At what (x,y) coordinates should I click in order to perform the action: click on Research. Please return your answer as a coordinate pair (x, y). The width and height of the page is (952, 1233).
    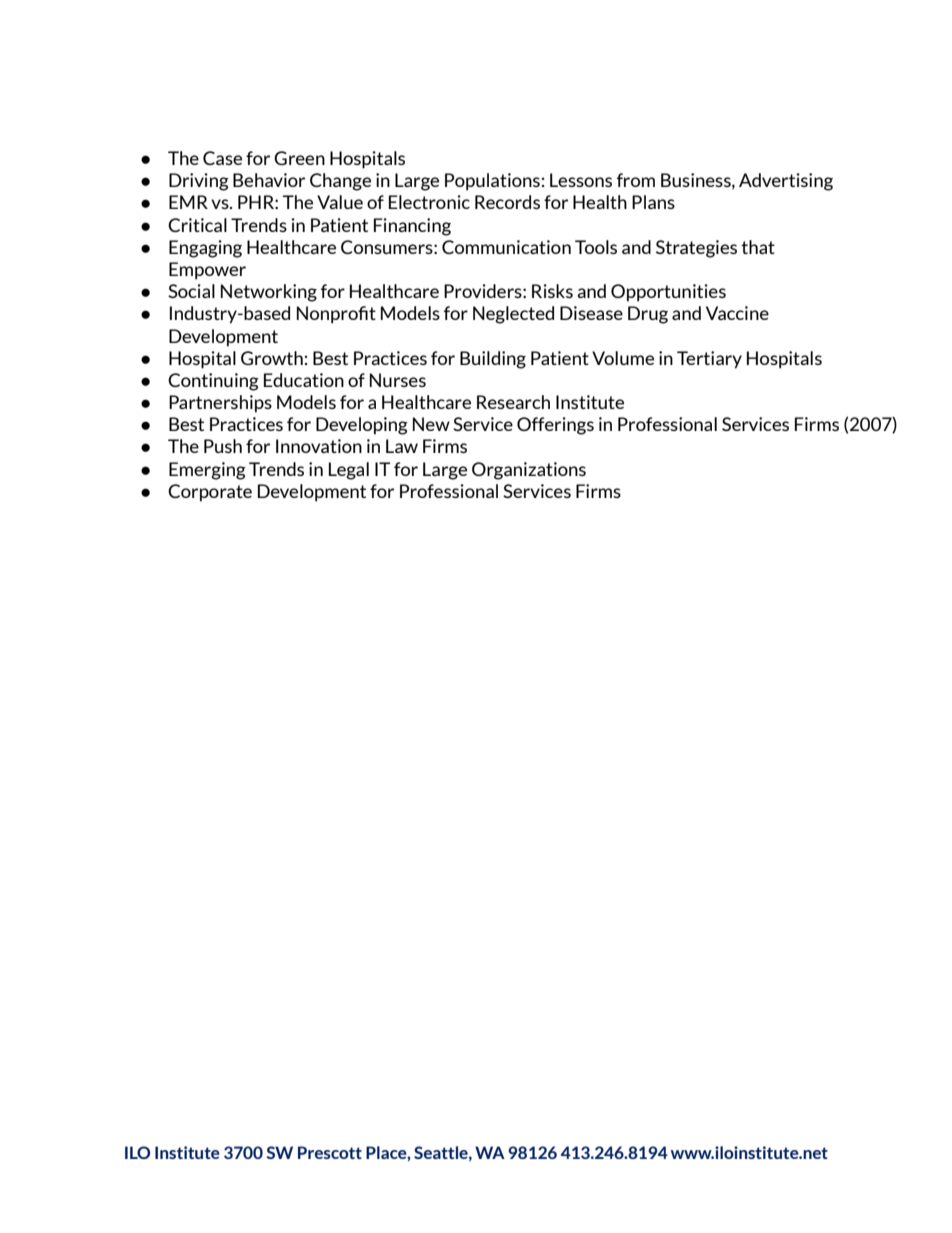
    Looking at the image, I should click on (513, 402).
